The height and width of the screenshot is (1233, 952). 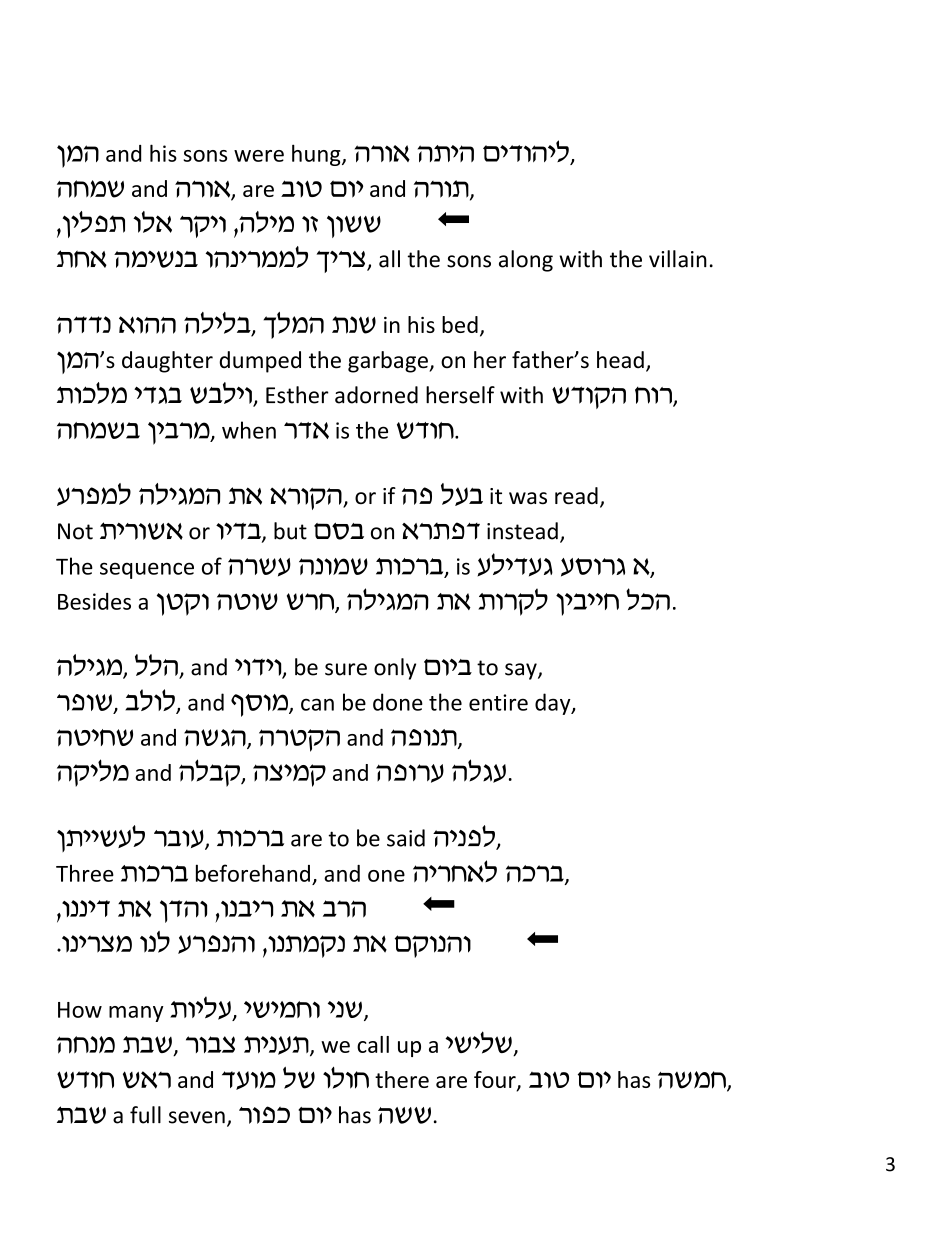 I want to click on garbage, so click(x=389, y=362).
